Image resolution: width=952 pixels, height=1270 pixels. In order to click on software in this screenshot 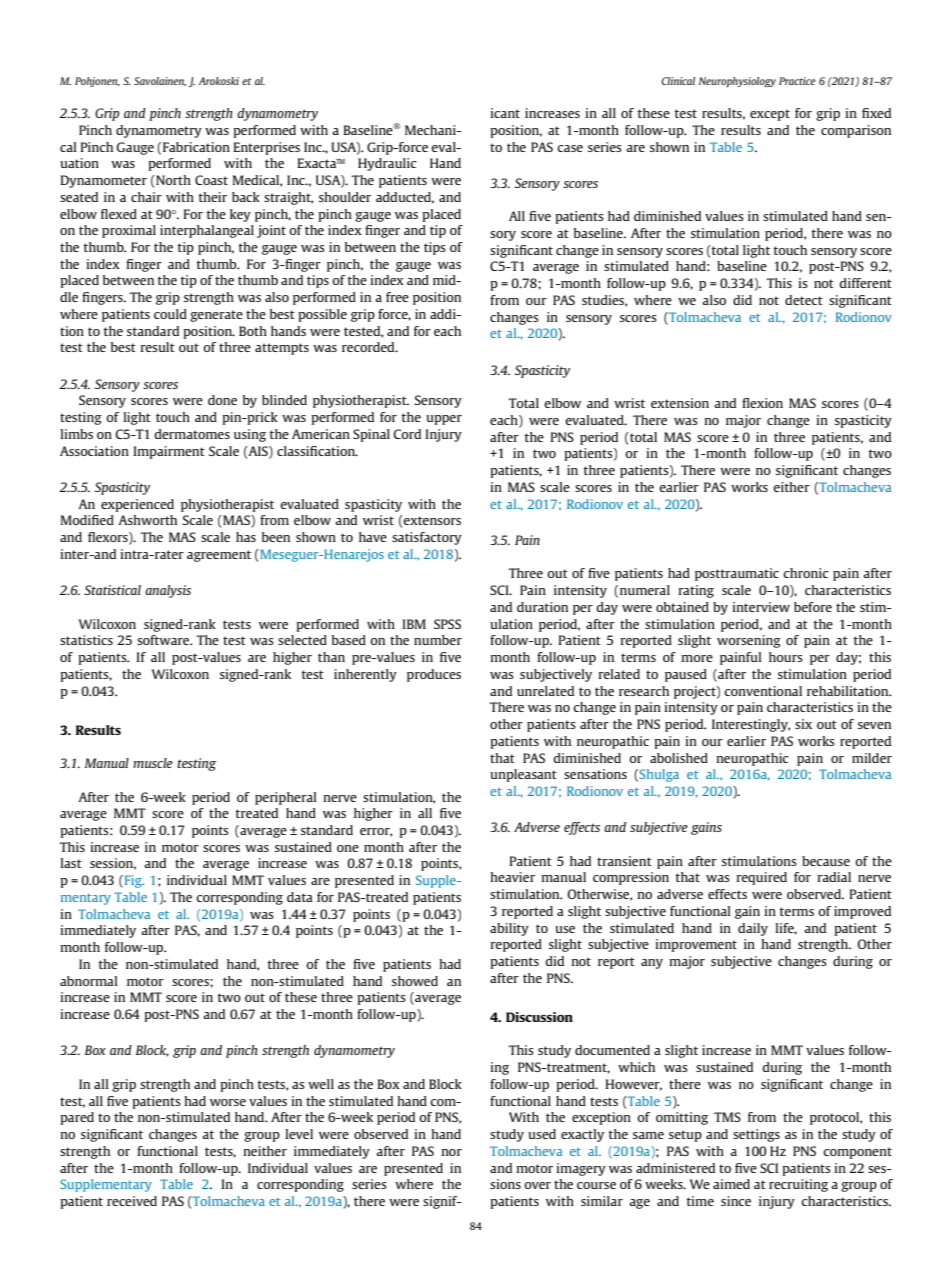, I will do `click(164, 640)`.
